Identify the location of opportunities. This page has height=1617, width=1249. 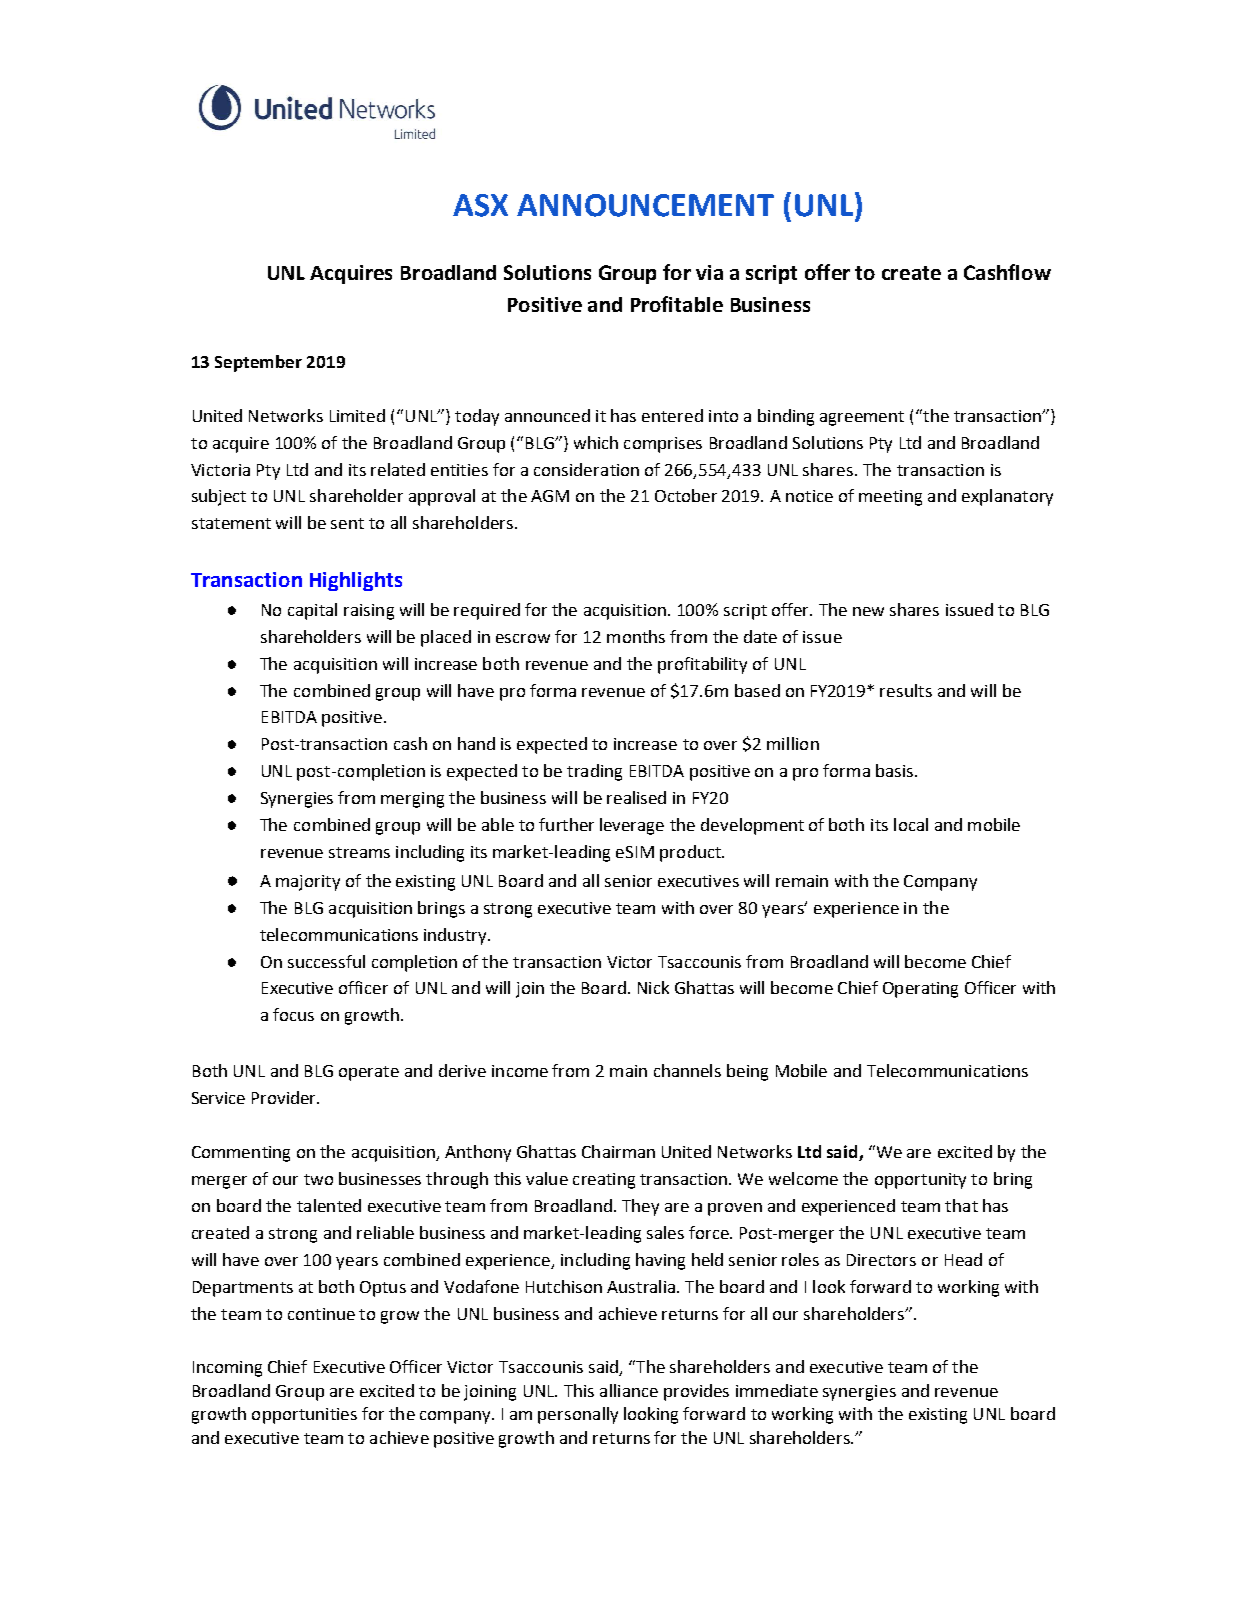
(304, 1416).
